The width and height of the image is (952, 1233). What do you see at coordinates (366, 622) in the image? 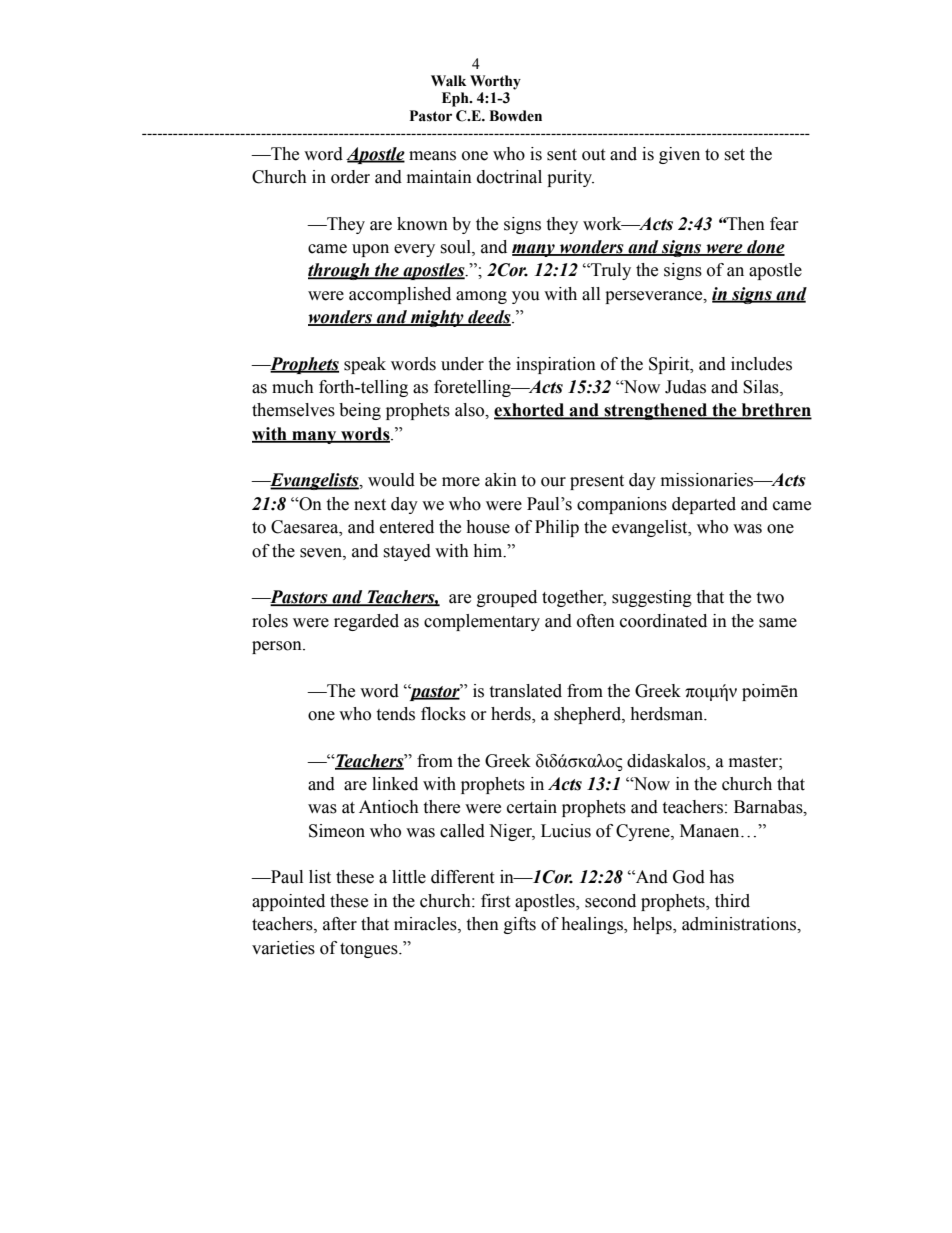
I see `regarded` at bounding box center [366, 622].
